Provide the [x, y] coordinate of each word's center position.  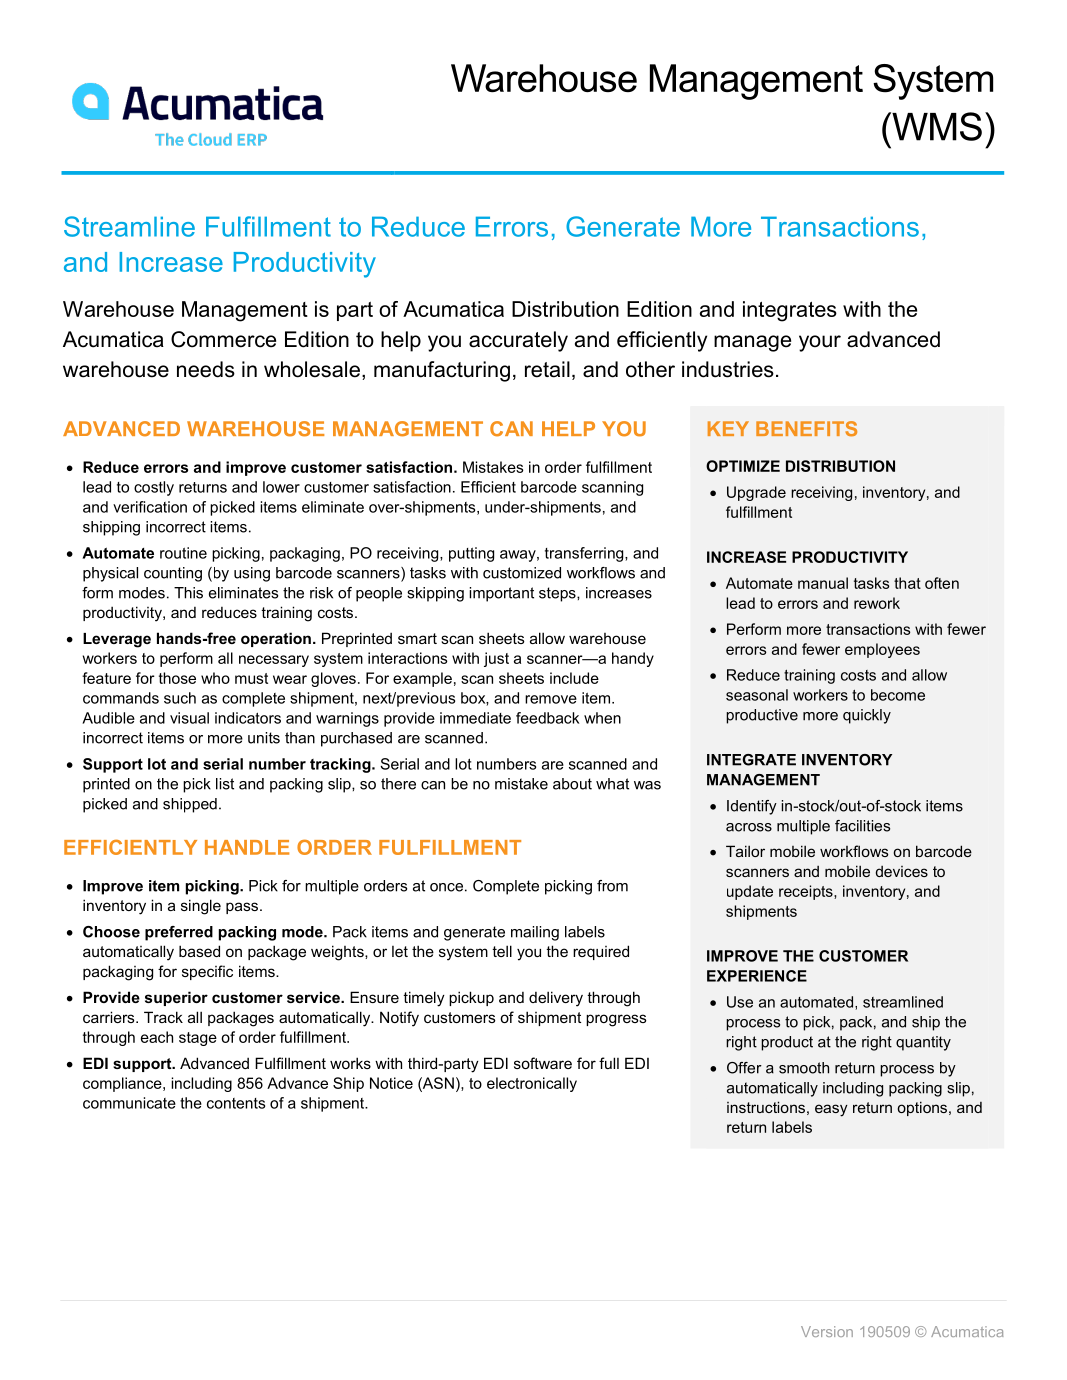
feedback [547, 718]
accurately [518, 341]
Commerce [223, 339]
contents [236, 1103]
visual [189, 718]
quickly [867, 716]
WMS [936, 126]
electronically [532, 1084]
